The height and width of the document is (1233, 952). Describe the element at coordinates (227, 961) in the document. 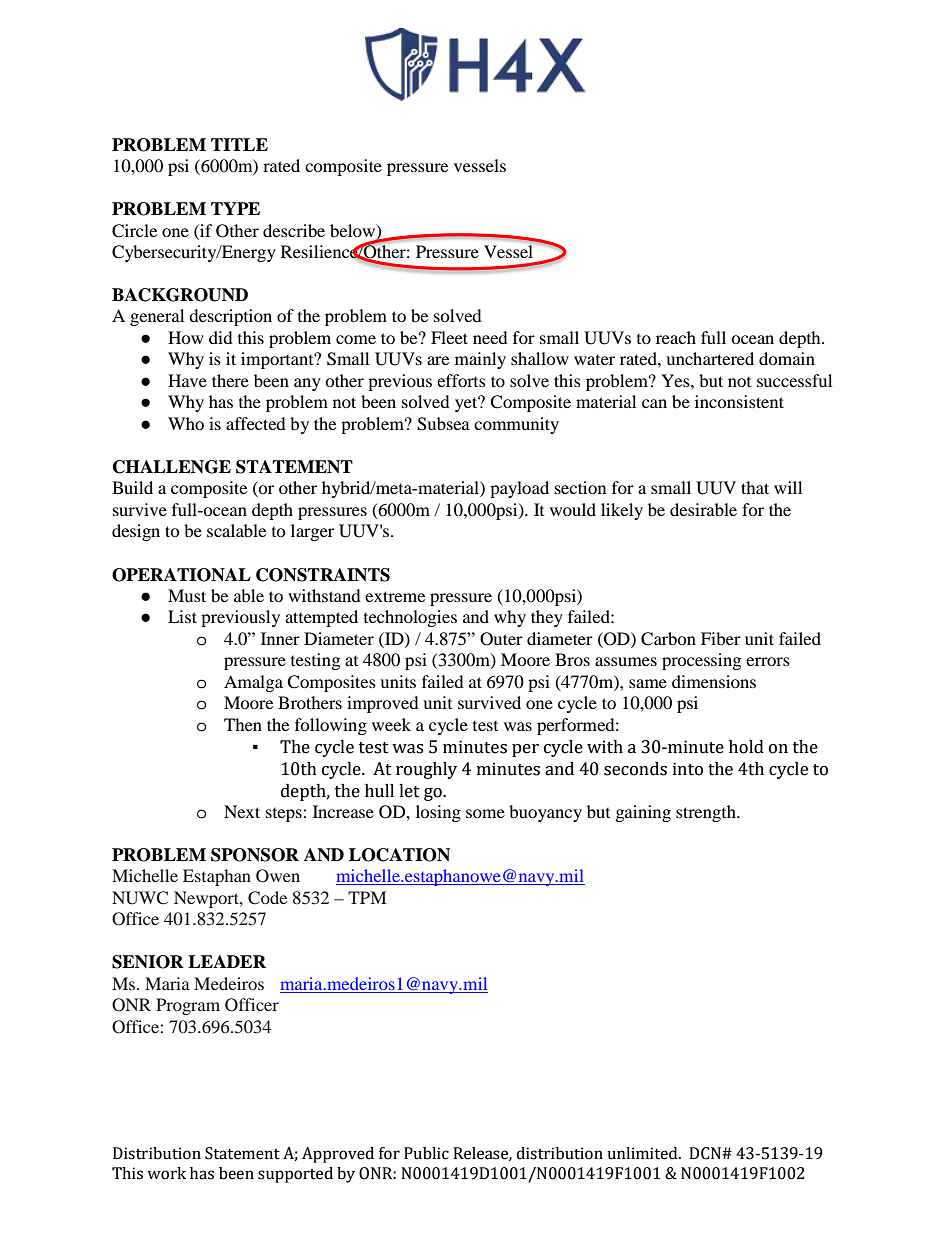

I see `LEADER` at that location.
